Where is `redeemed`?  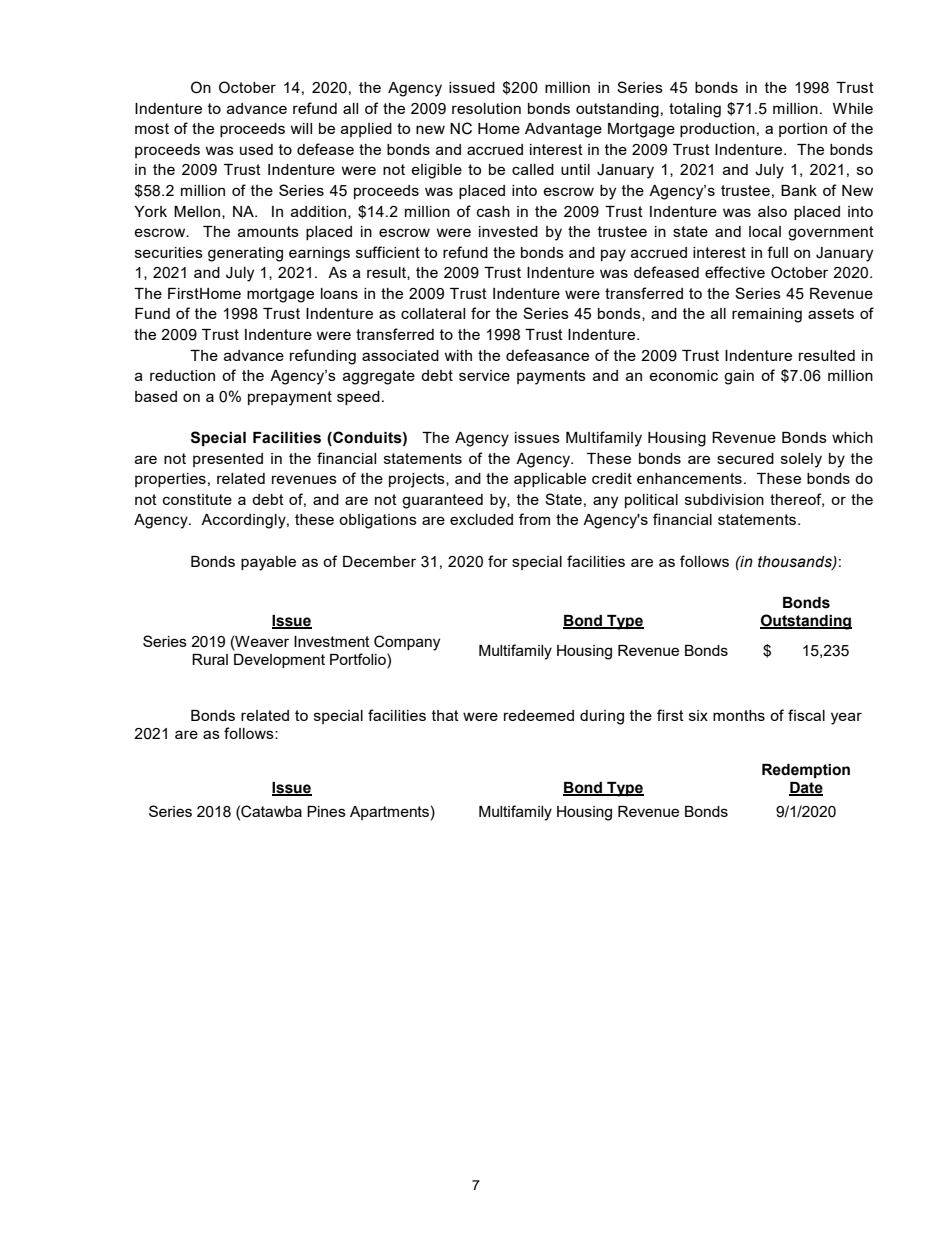
redeemed is located at coordinates (539, 715).
